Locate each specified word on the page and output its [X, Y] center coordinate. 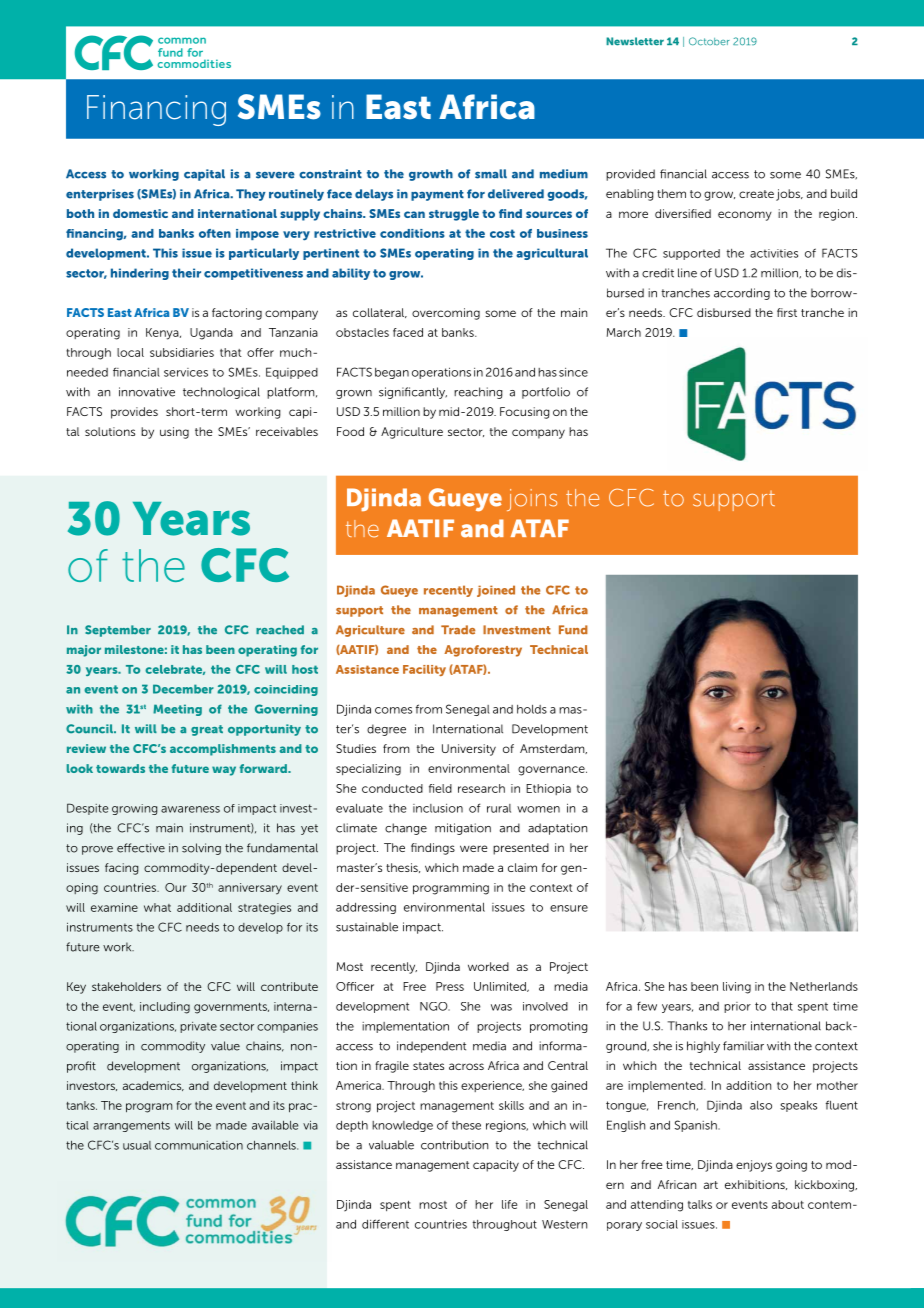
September [118, 631]
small [491, 174]
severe [275, 175]
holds [532, 709]
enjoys [754, 1166]
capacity [496, 1166]
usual [137, 1145]
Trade [458, 630]
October [709, 41]
